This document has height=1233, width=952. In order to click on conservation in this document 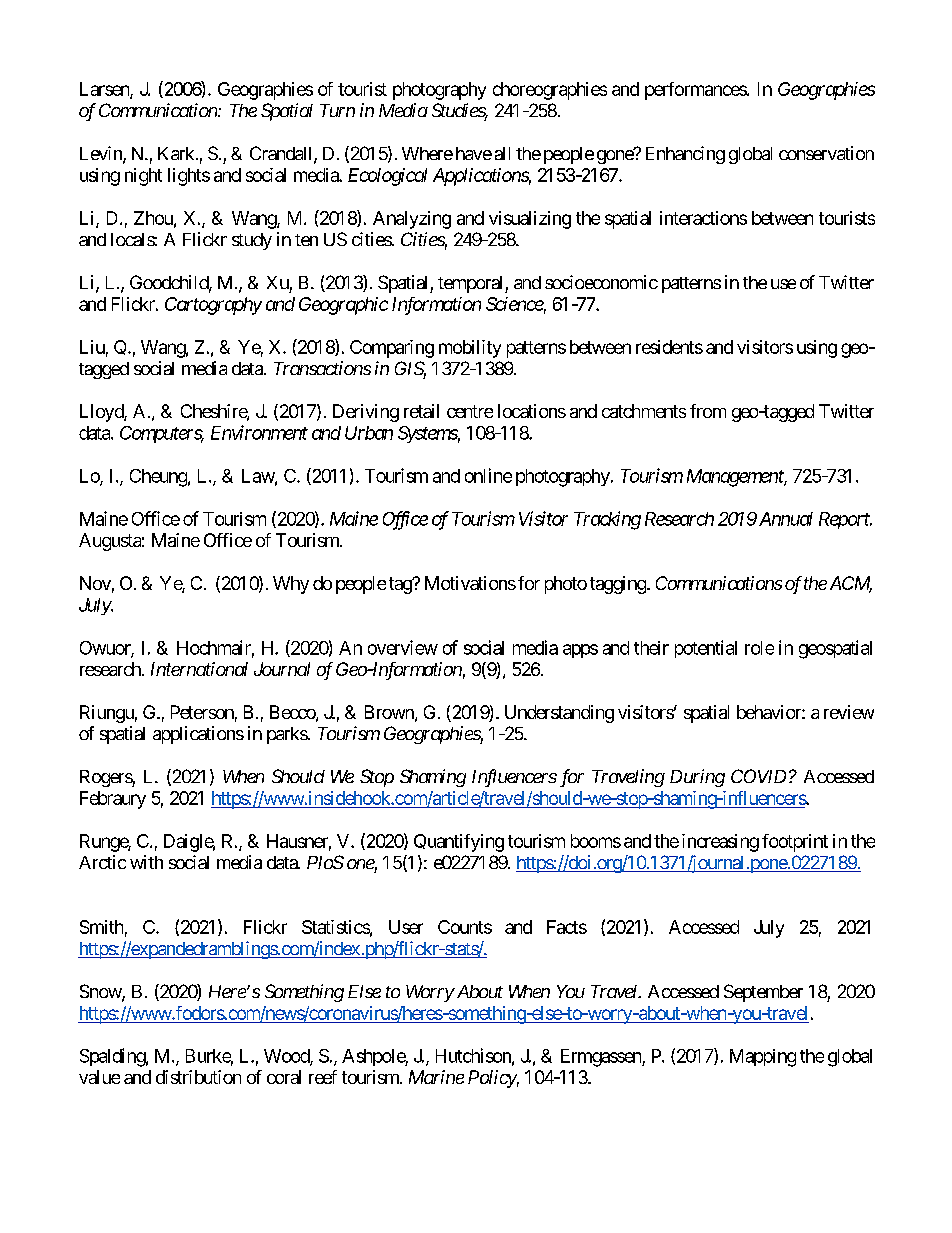, I will do `click(826, 153)`.
